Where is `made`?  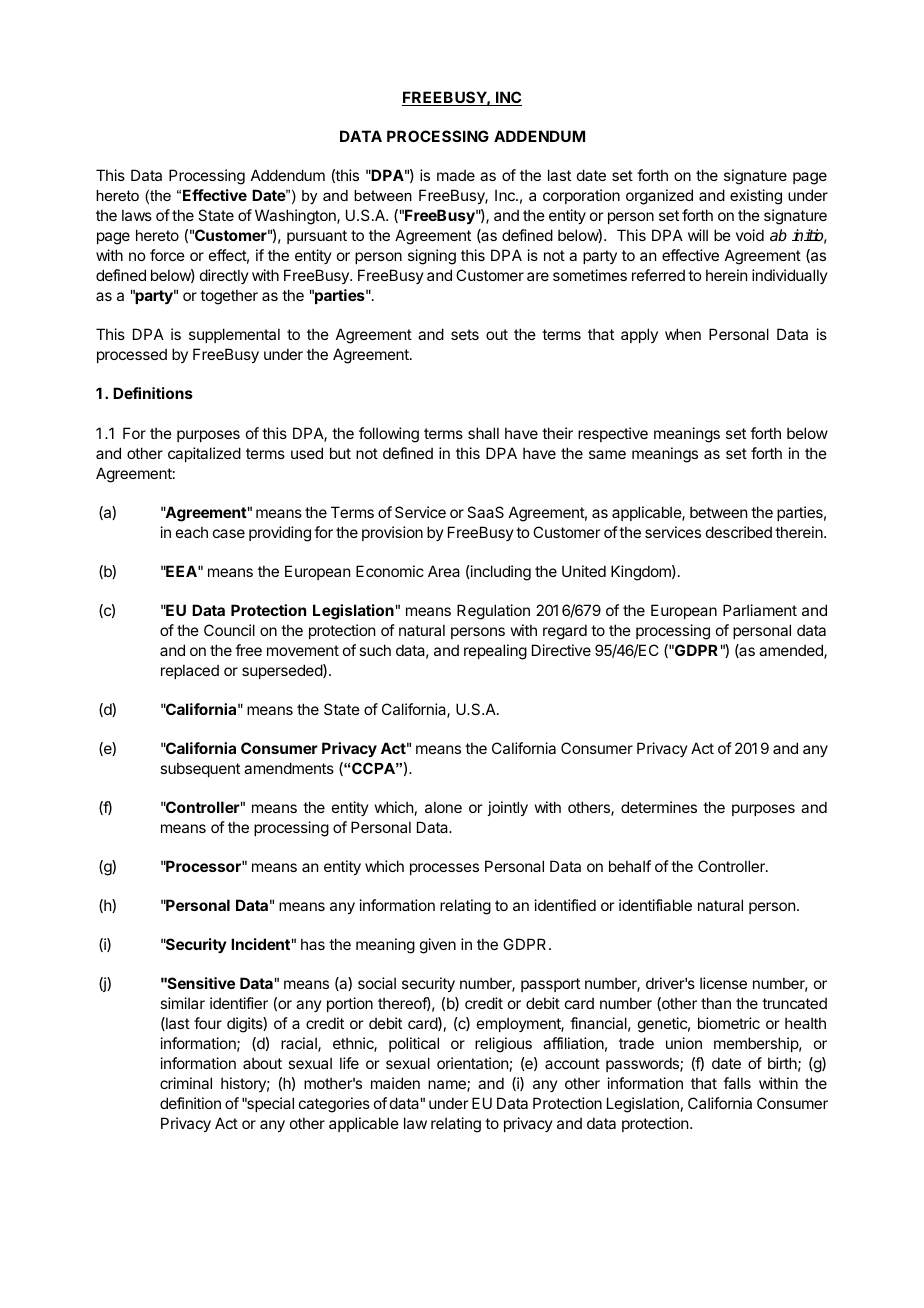
made is located at coordinates (456, 175).
